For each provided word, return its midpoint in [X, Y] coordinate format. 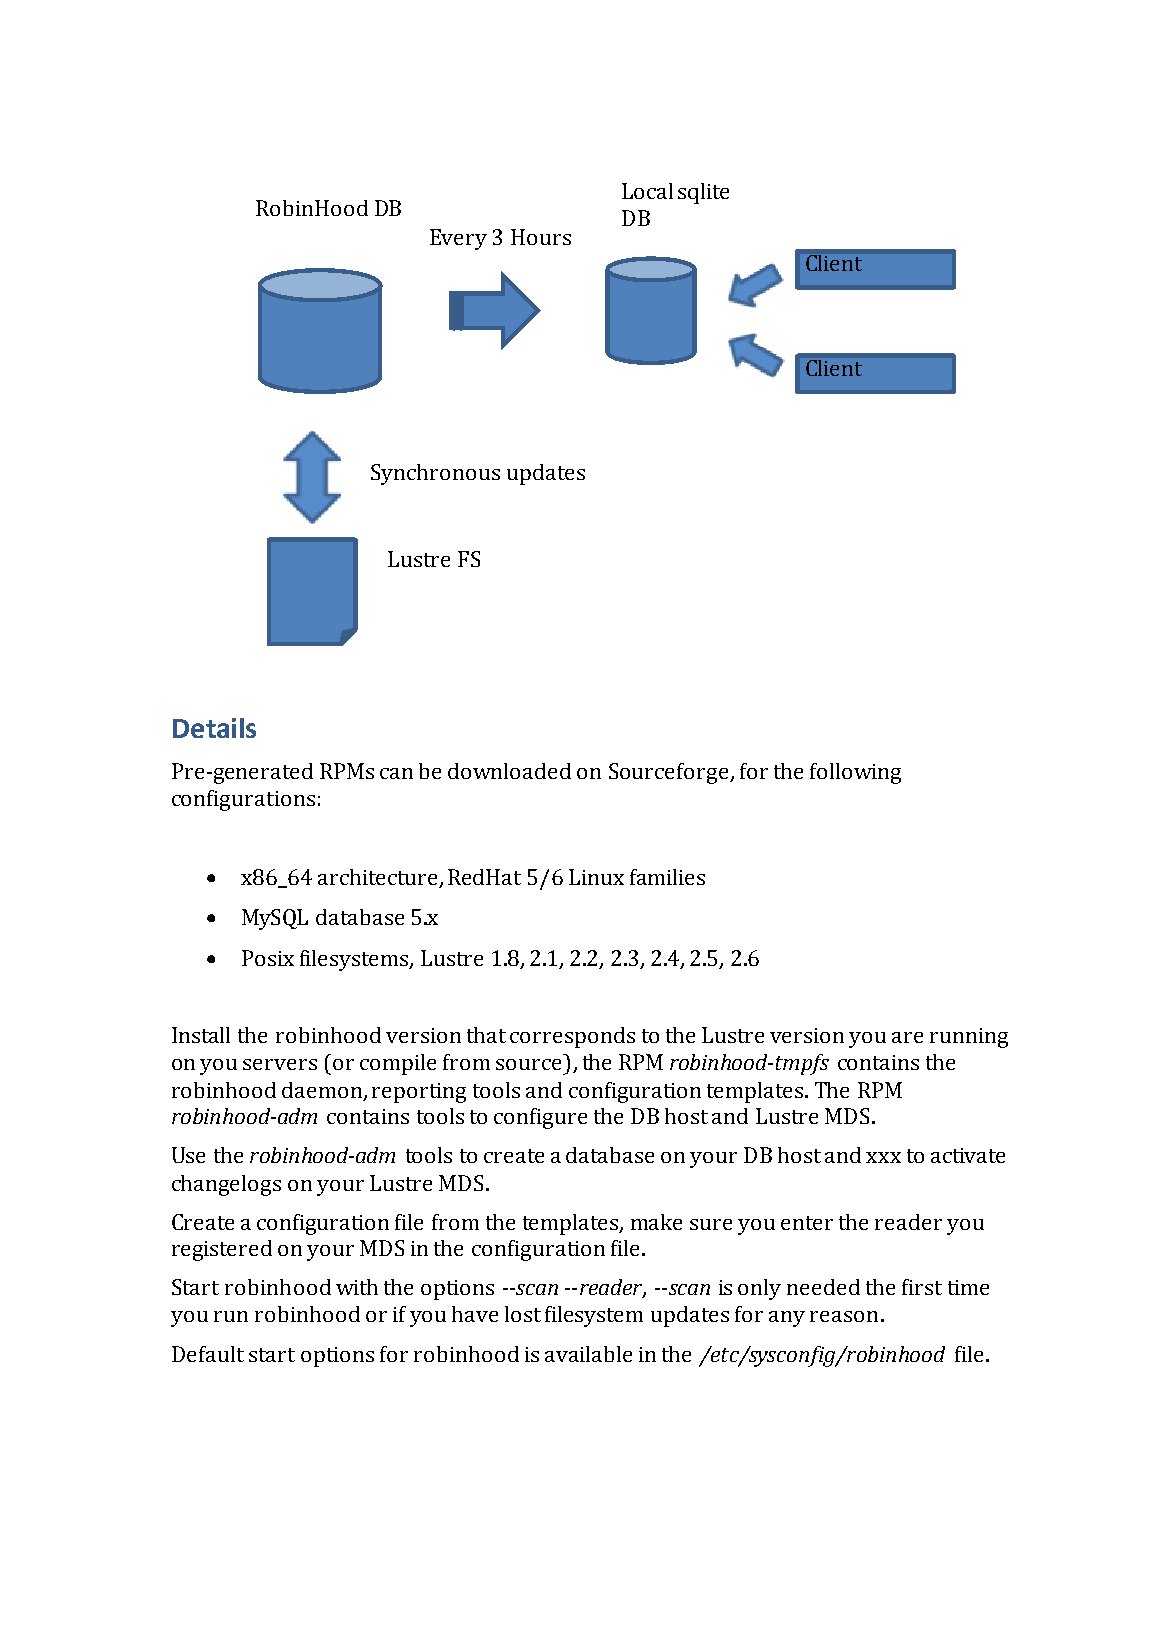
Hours [541, 237]
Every [458, 239]
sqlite [703, 193]
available [588, 1354]
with [357, 1287]
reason [844, 1316]
